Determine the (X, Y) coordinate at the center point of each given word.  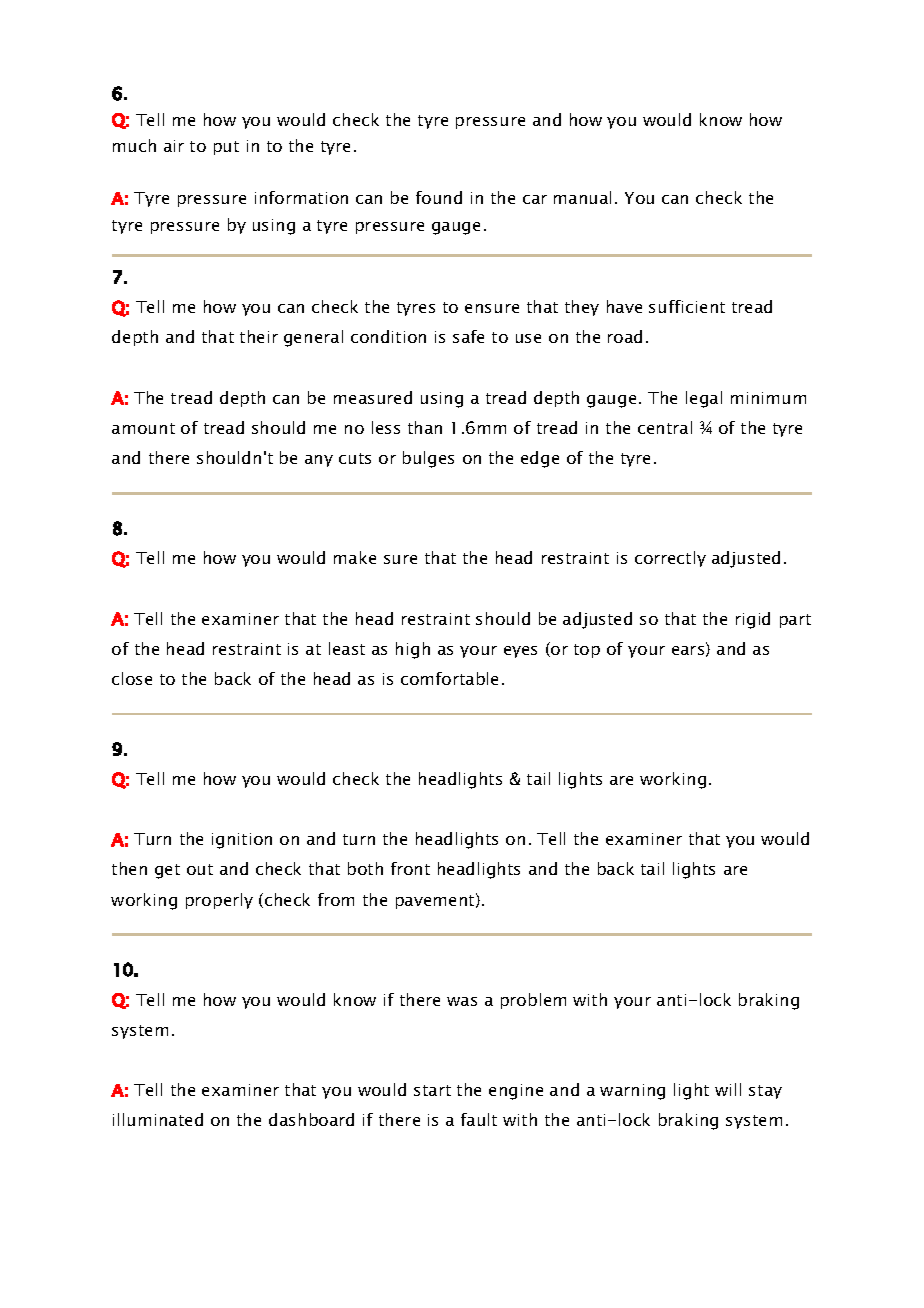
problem (533, 1001)
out (200, 869)
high (413, 650)
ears (689, 651)
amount (143, 428)
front (410, 868)
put (226, 148)
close (132, 678)
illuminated (158, 1119)
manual (582, 197)
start (432, 1090)
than (425, 427)
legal (704, 399)
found (439, 197)
